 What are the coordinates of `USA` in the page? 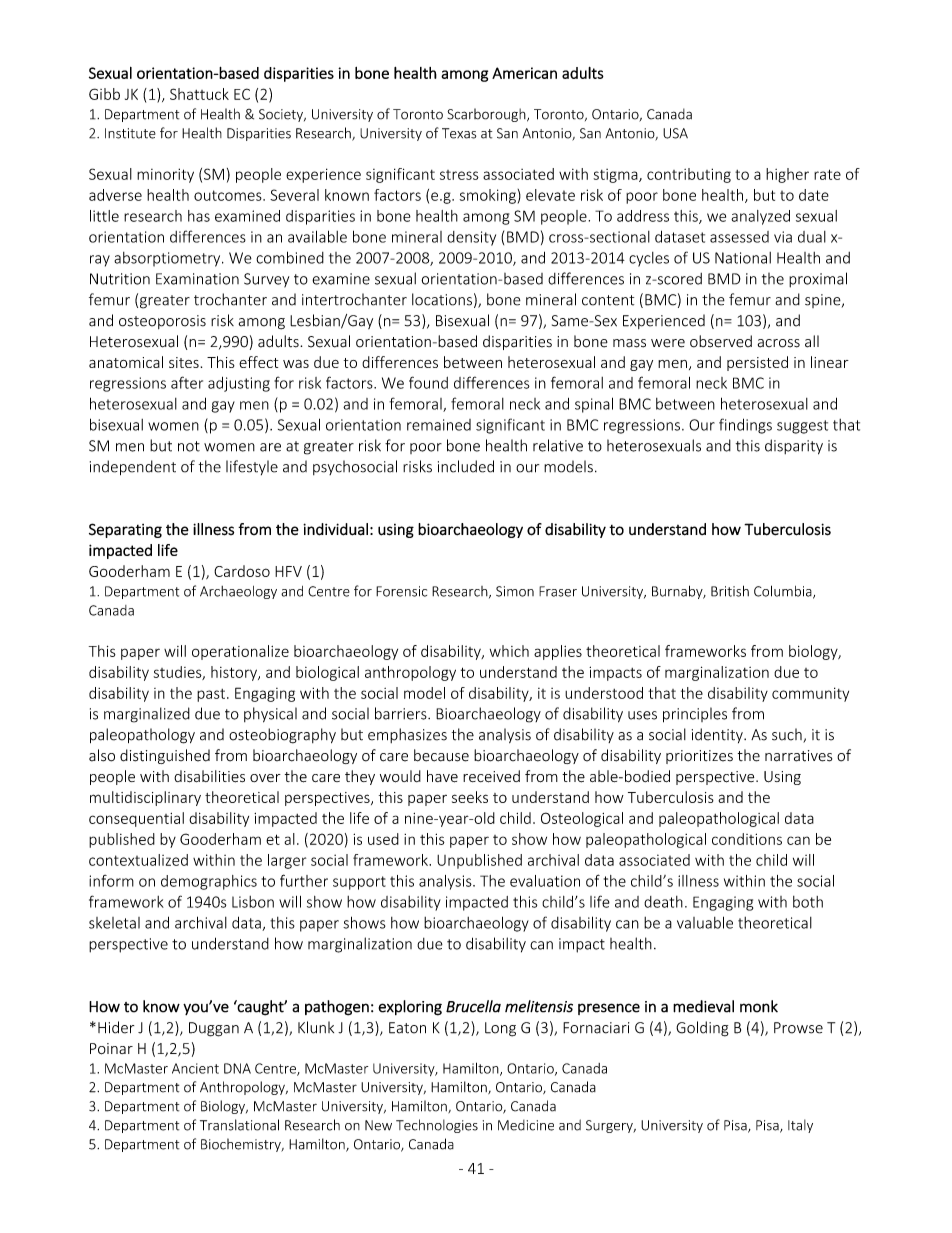 It's located at (675, 133).
